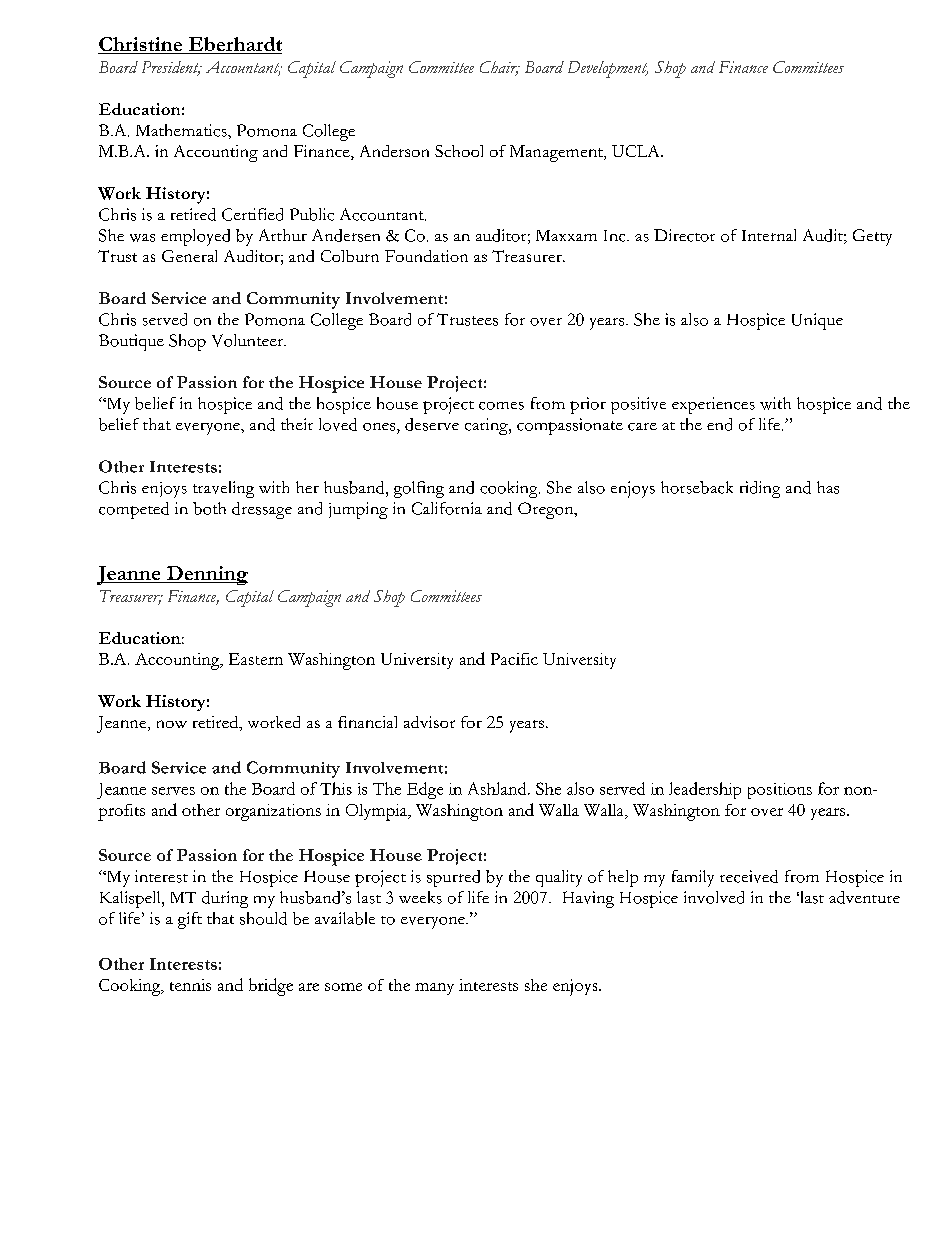  What do you see at coordinates (514, 659) in the page?
I see `Pacific` at bounding box center [514, 659].
